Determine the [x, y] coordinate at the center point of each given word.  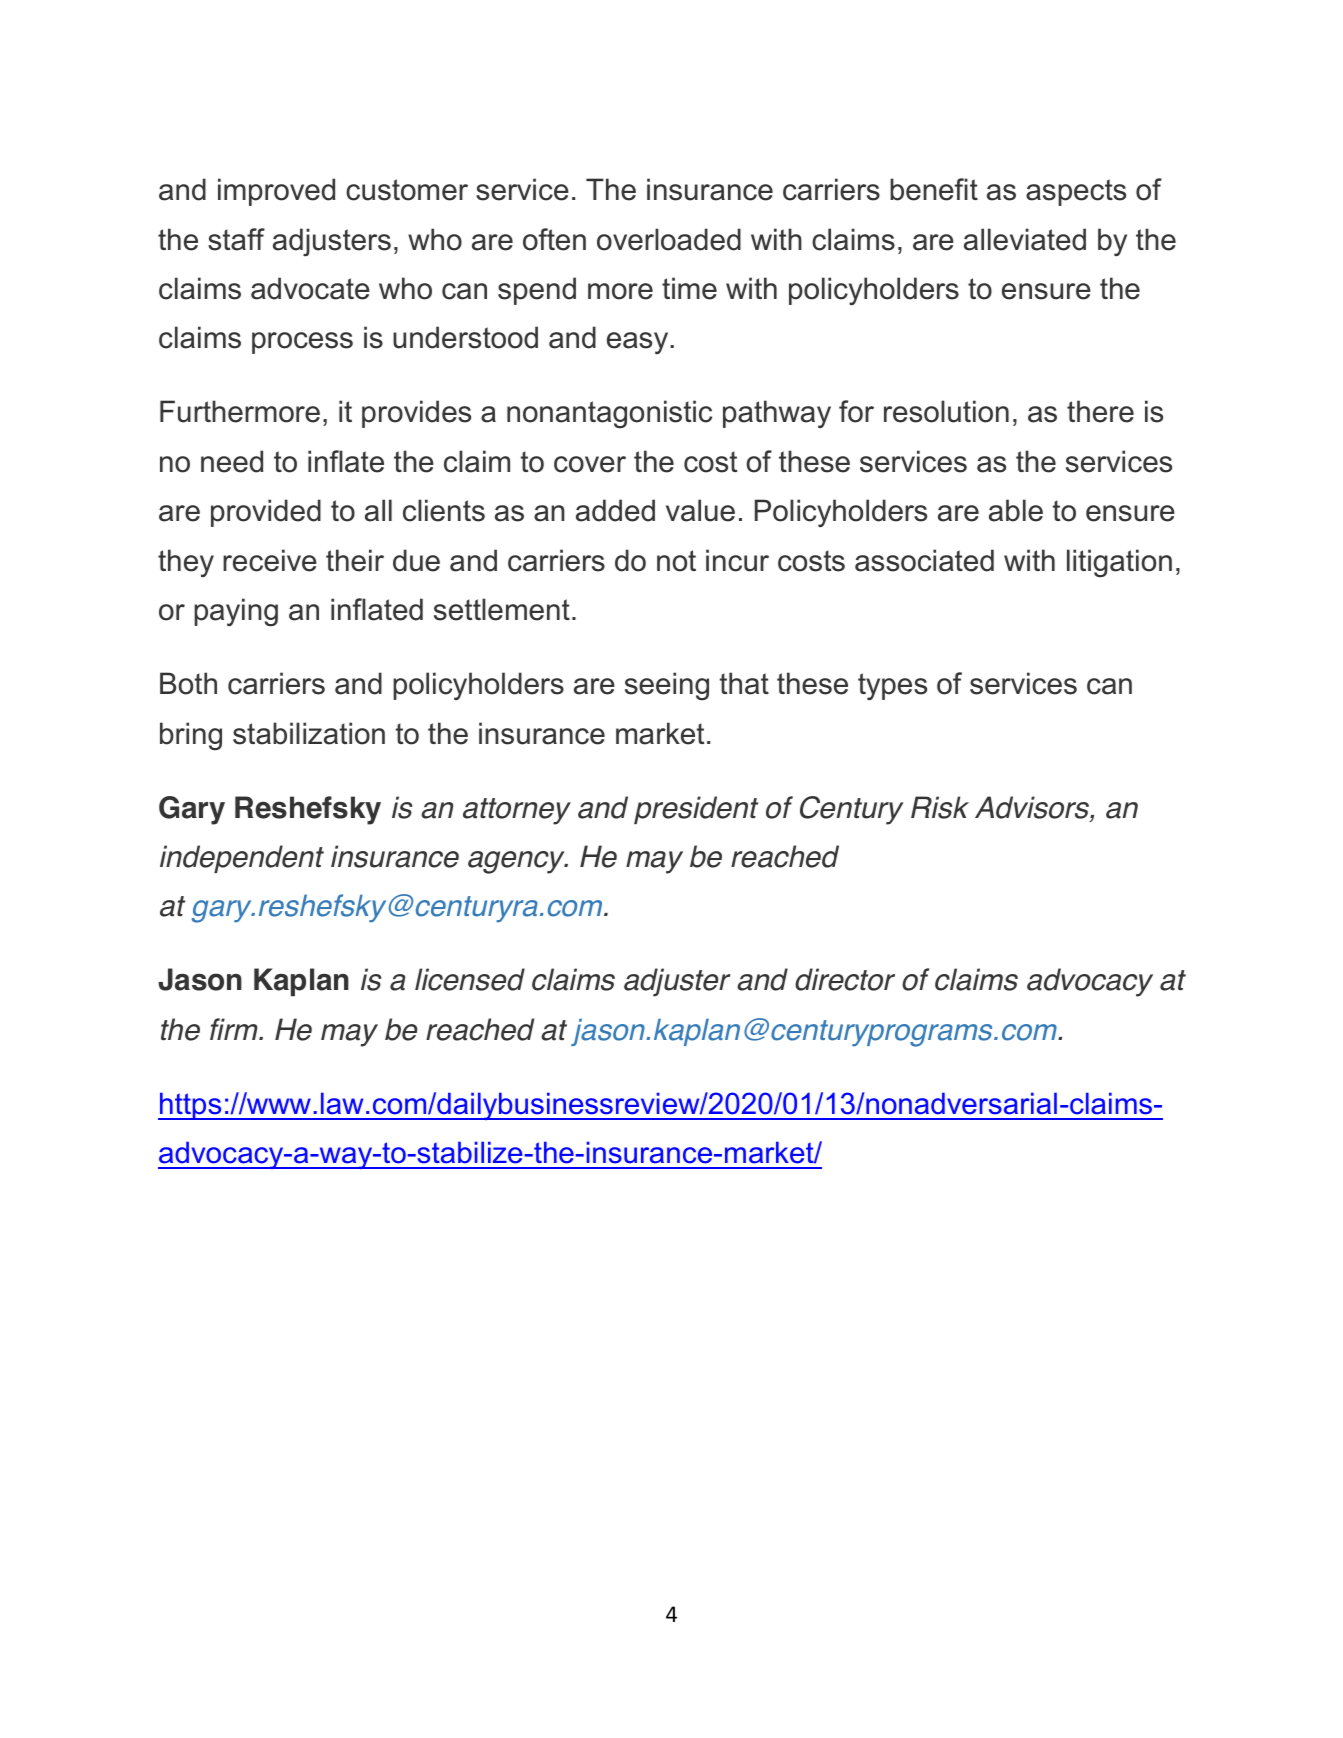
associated [924, 560]
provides [416, 414]
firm [235, 1029]
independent [242, 859]
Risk [940, 807]
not [676, 561]
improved [276, 192]
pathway [777, 414]
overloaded [669, 239]
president [696, 810]
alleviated [1025, 239]
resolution [946, 411]
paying [236, 612]
